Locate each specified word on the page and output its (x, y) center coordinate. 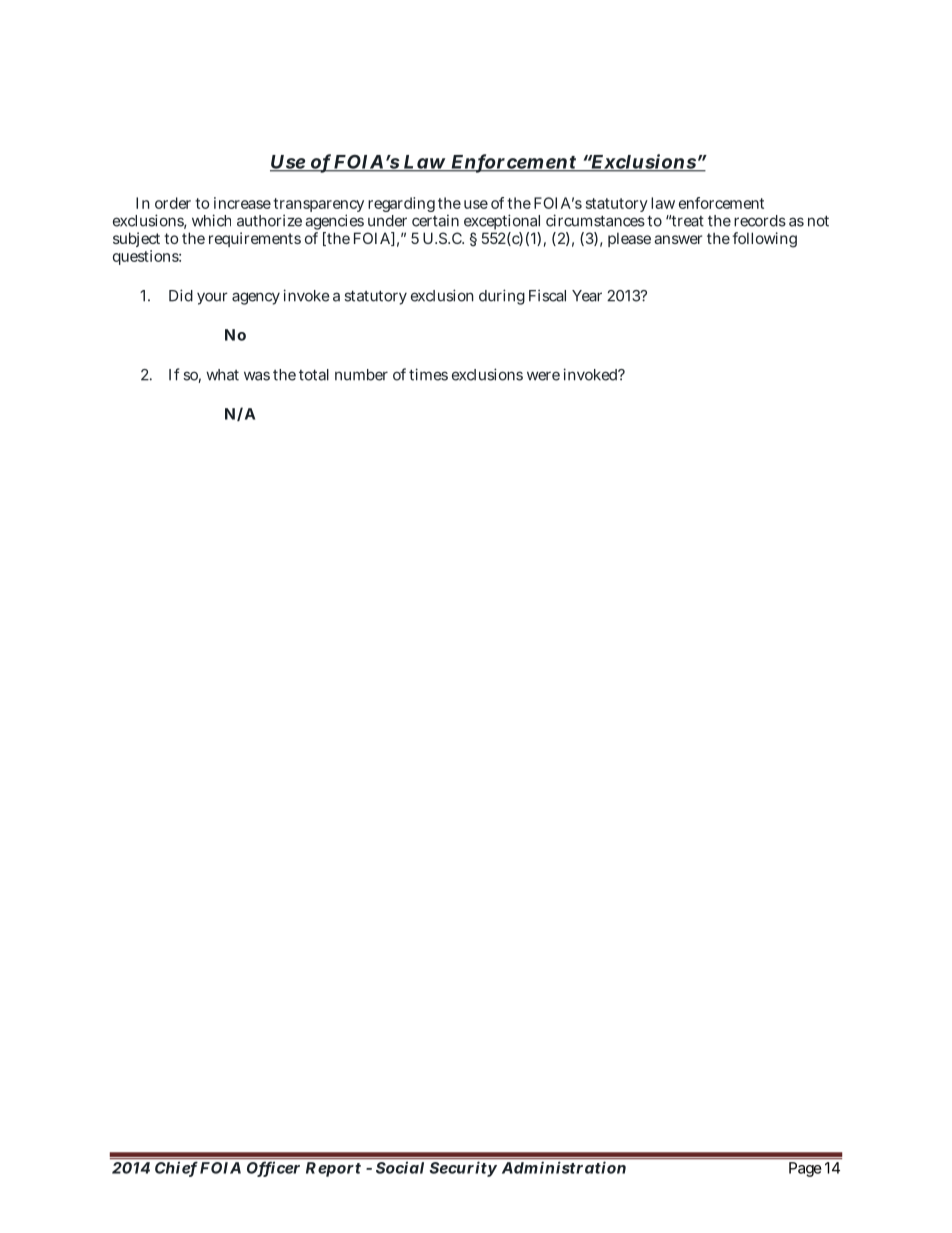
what (222, 375)
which (211, 220)
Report (333, 1169)
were (543, 376)
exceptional (502, 223)
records (760, 221)
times (428, 374)
